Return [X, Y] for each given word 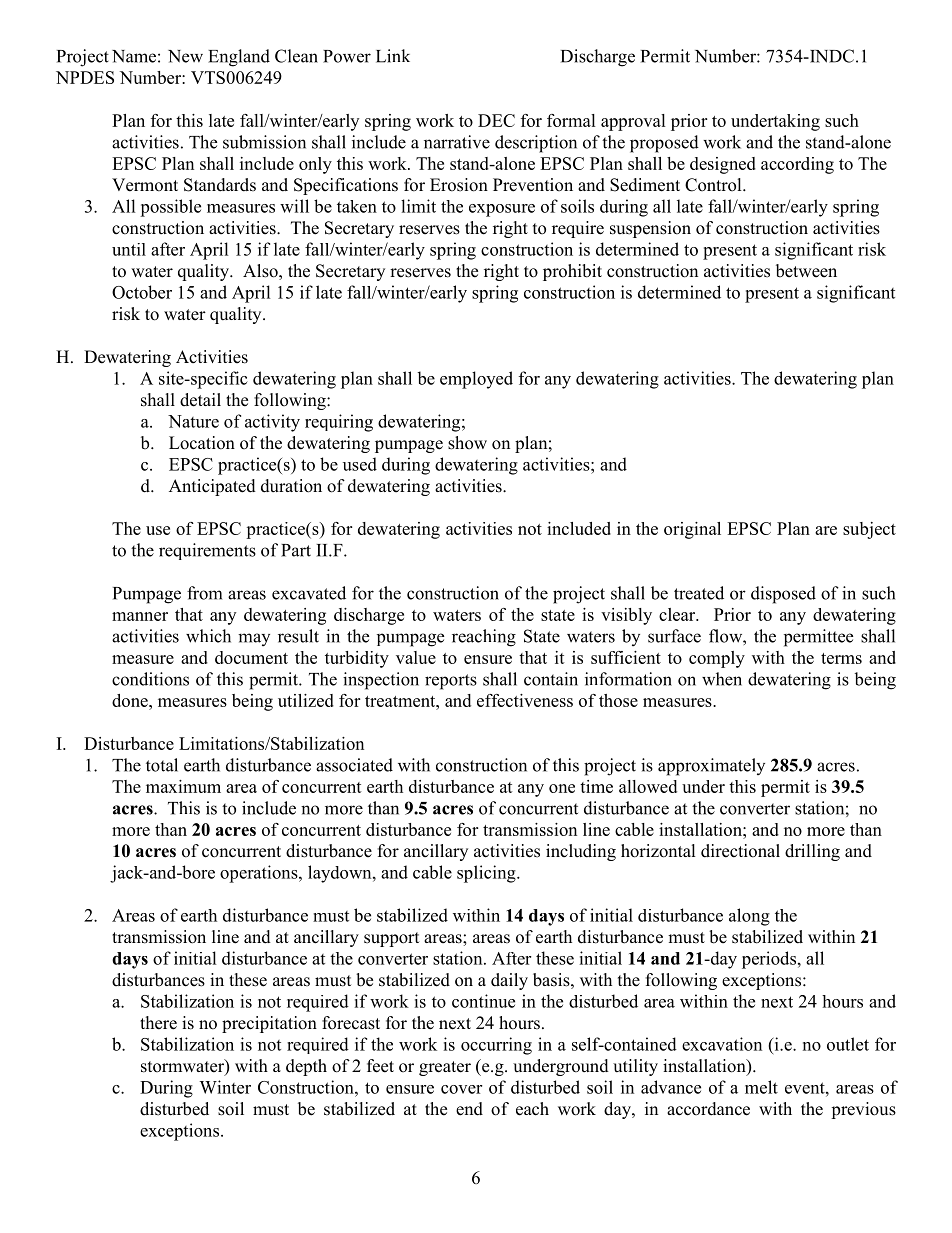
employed [476, 380]
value [416, 657]
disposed [783, 595]
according [797, 165]
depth [306, 1067]
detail [200, 400]
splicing [487, 874]
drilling [812, 852]
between [806, 271]
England [239, 58]
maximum [183, 786]
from [204, 593]
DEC [496, 120]
